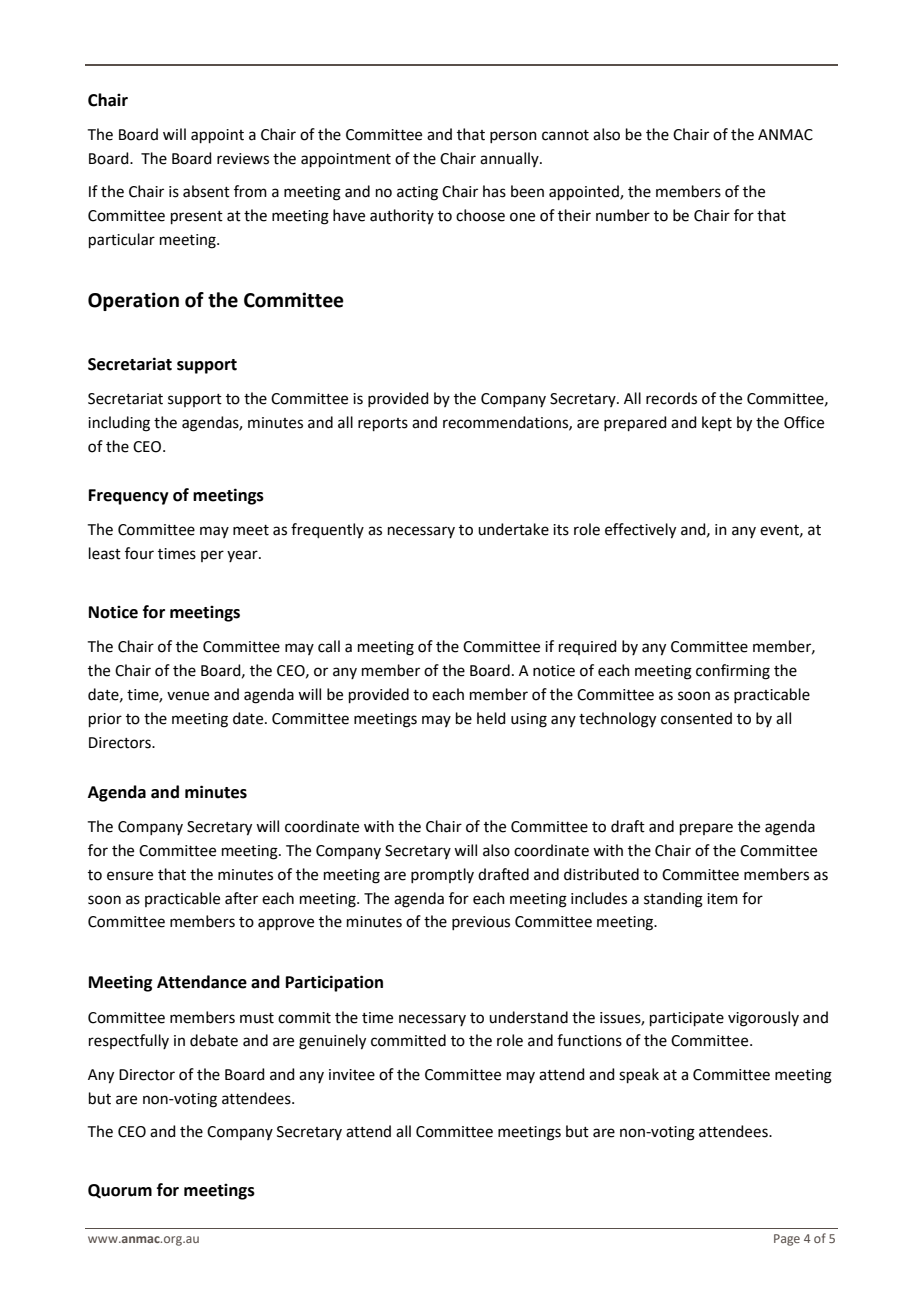 The width and height of the screenshot is (924, 1308). I want to click on reports, so click(383, 424).
